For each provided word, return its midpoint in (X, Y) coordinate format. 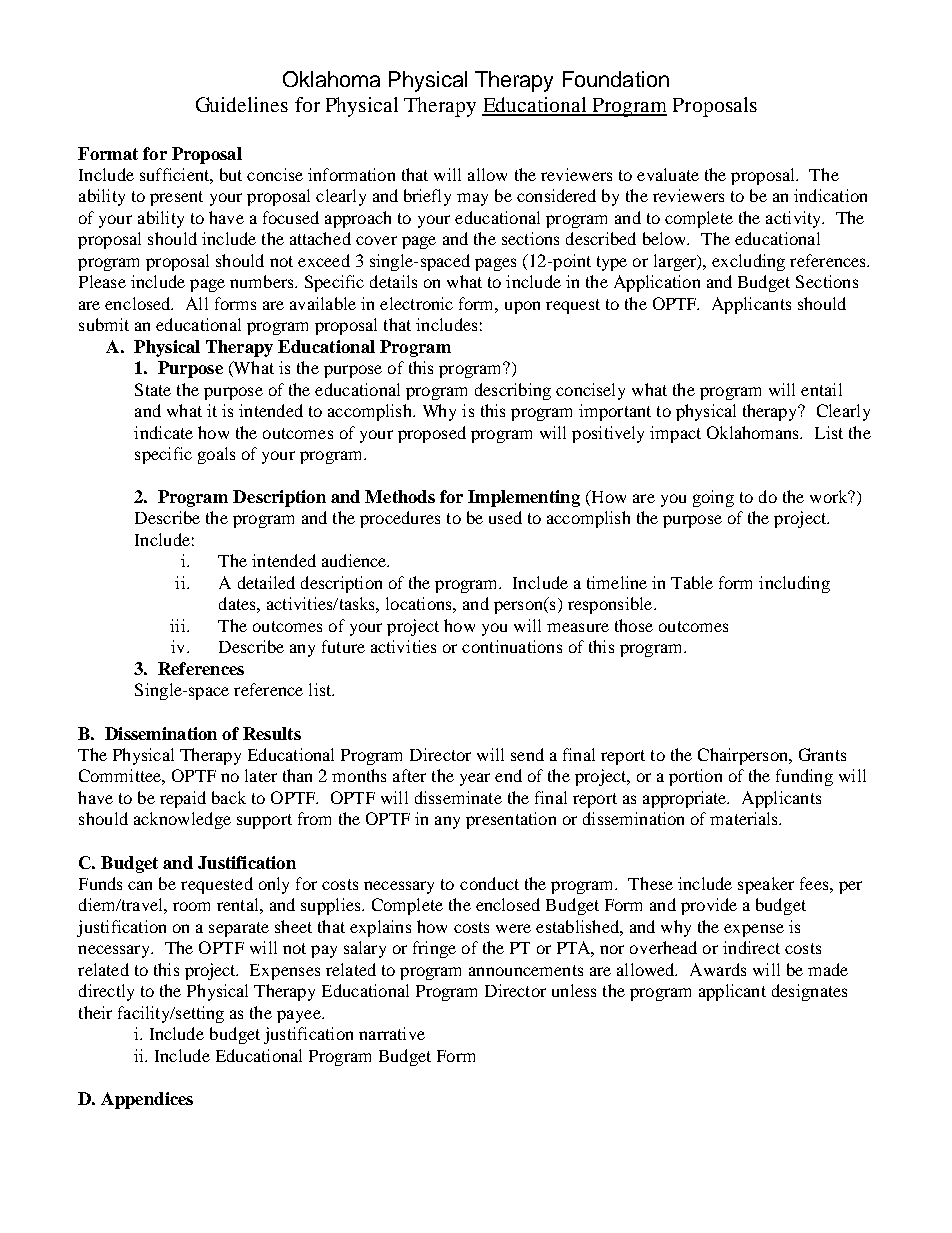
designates (809, 992)
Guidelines (242, 104)
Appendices (147, 1100)
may (472, 199)
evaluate (668, 174)
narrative (392, 1033)
